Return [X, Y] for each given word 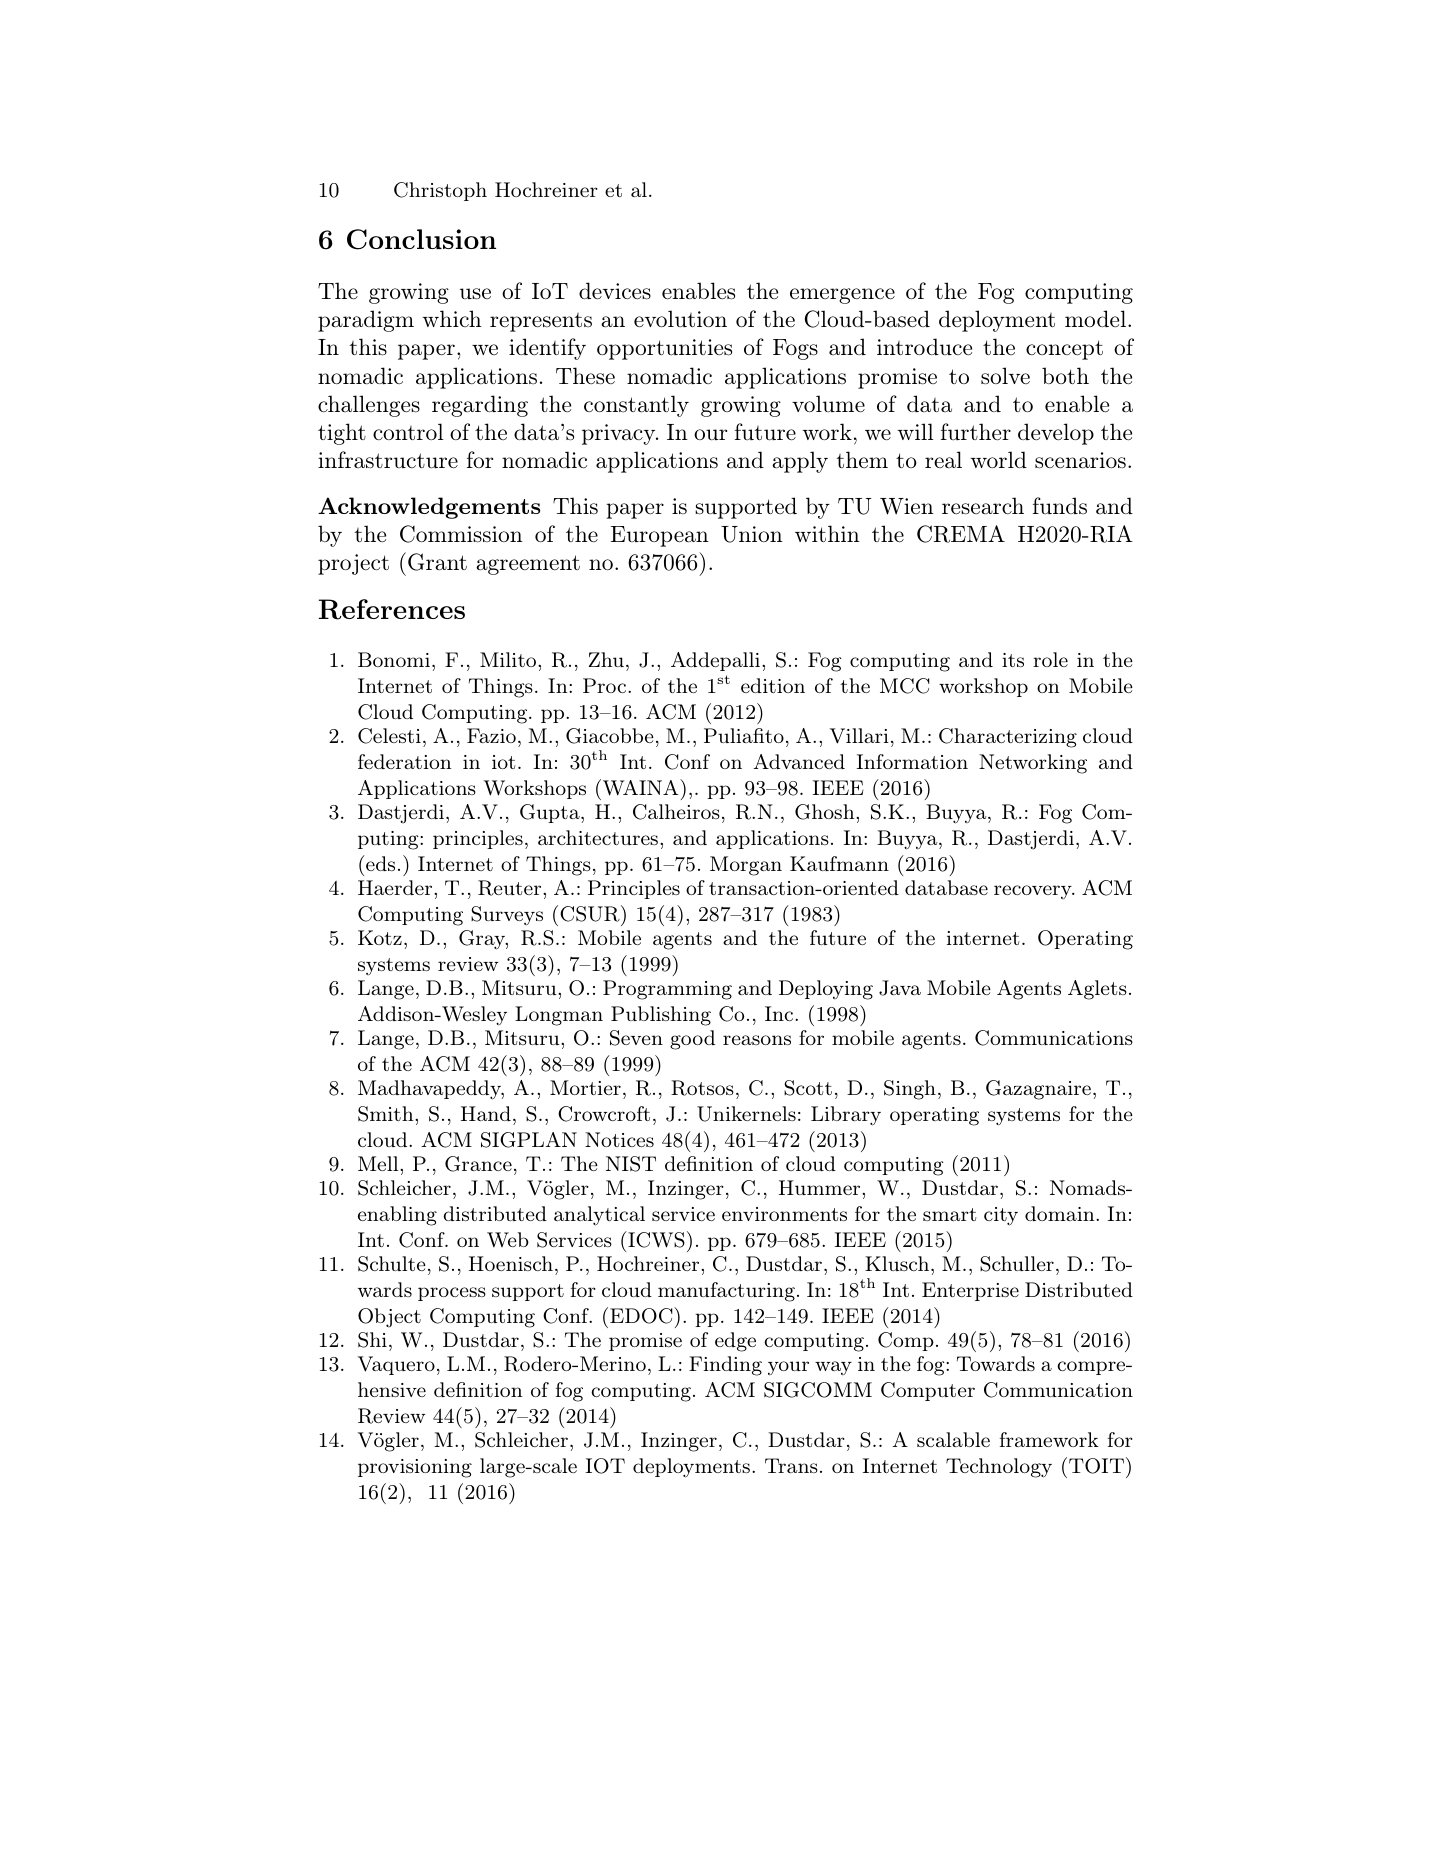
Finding [725, 1366]
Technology [999, 1468]
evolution [680, 319]
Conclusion [421, 239]
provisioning [415, 1468]
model [1095, 319]
